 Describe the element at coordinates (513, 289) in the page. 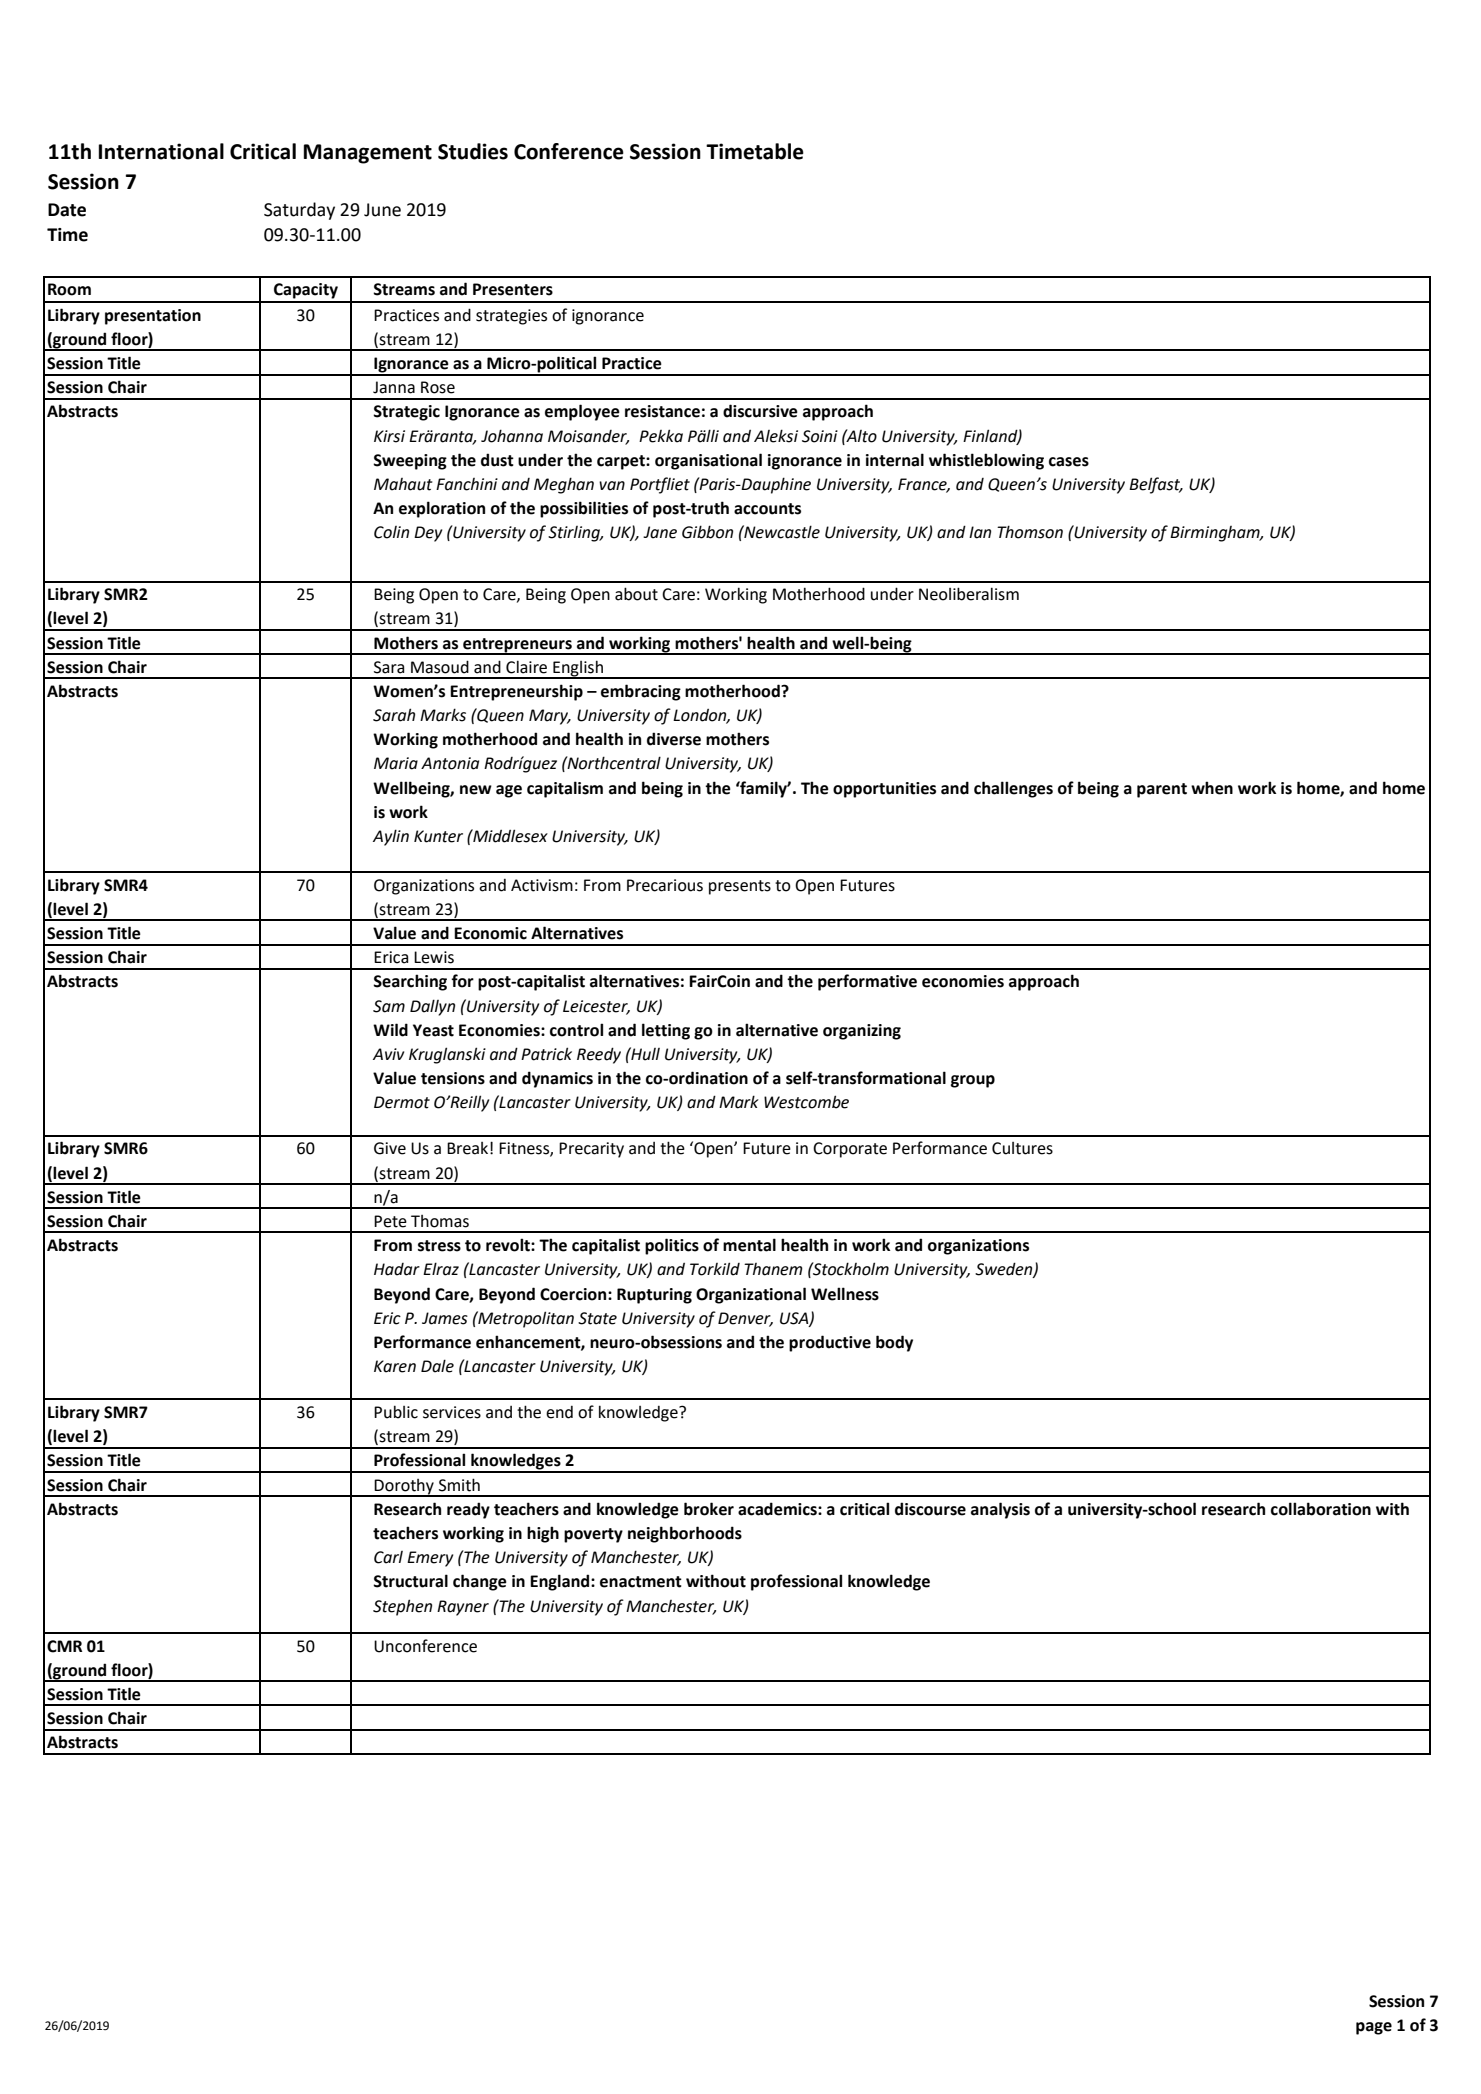

I see `Presenters` at that location.
